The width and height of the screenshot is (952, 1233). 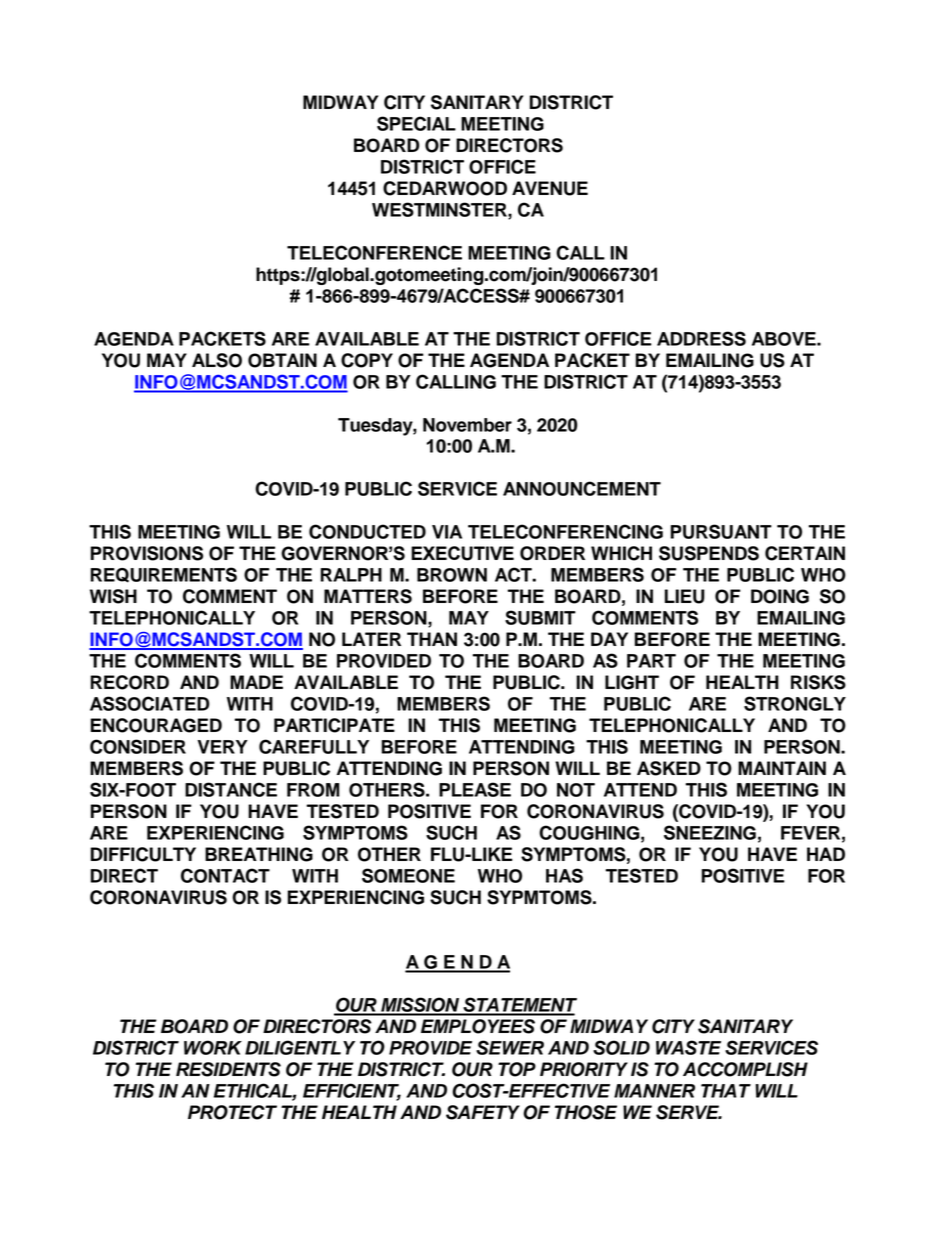 I want to click on PLEASE, so click(x=475, y=789).
